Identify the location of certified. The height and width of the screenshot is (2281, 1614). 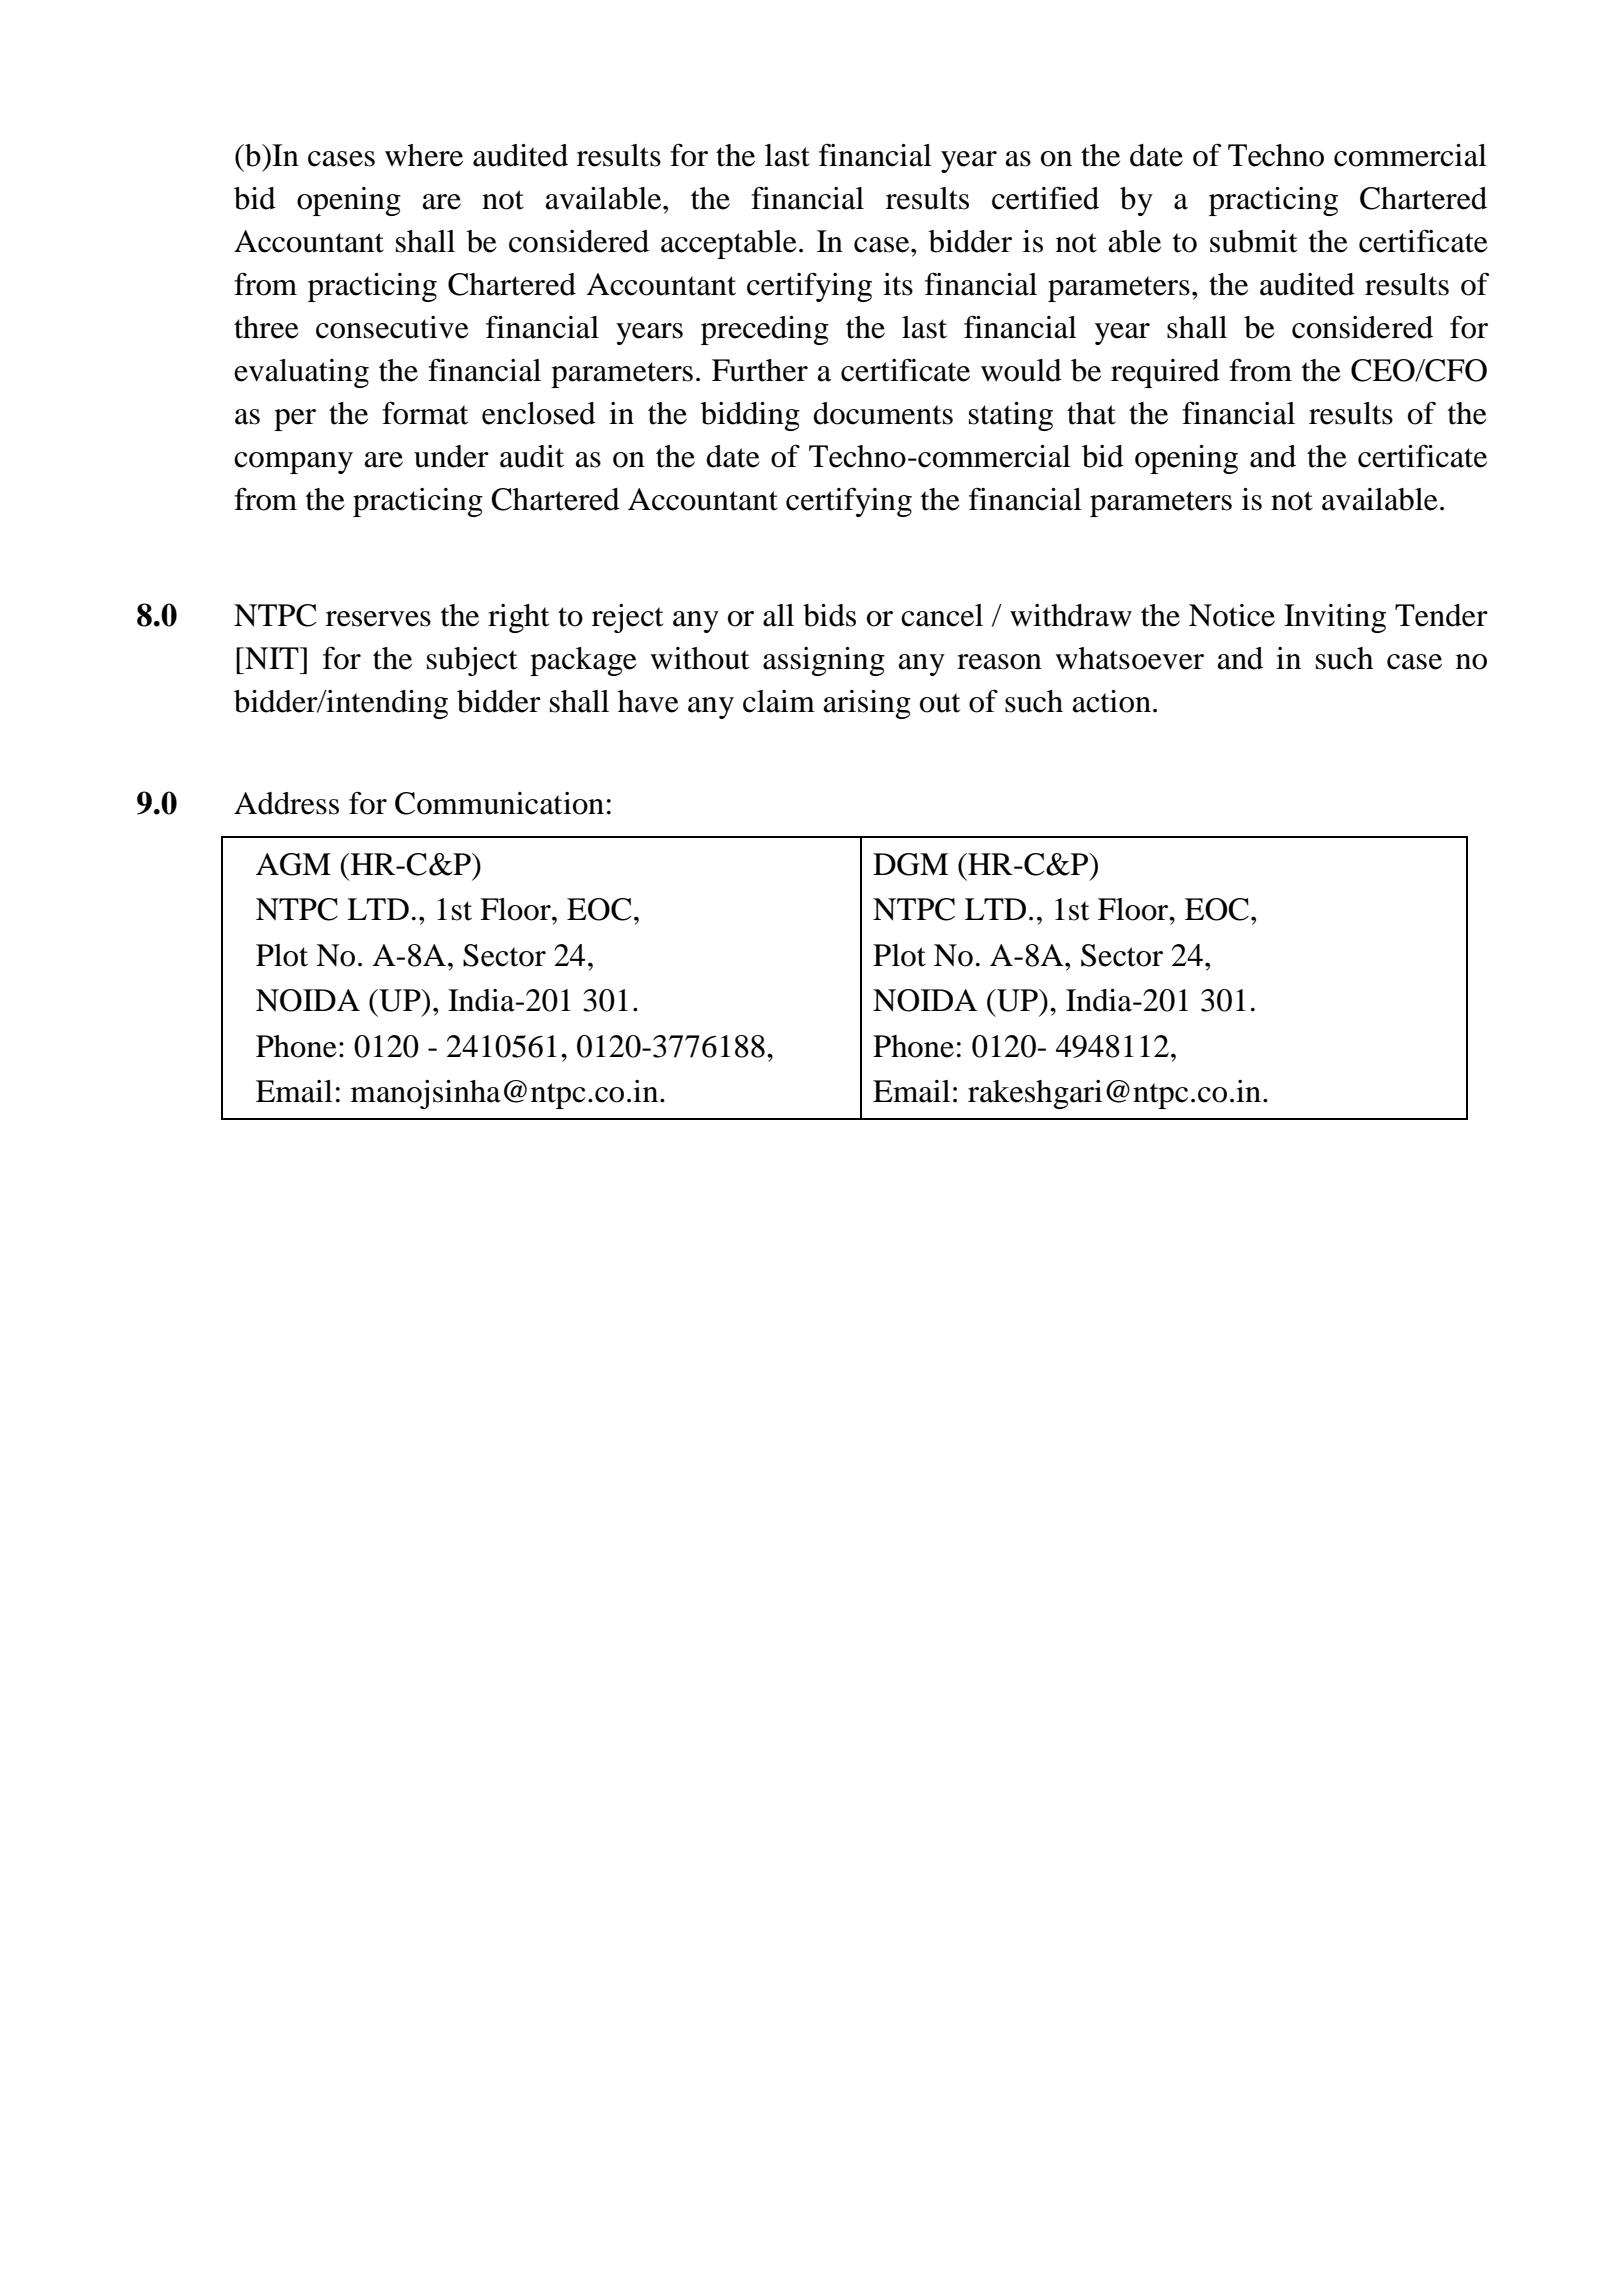
(1045, 198).
